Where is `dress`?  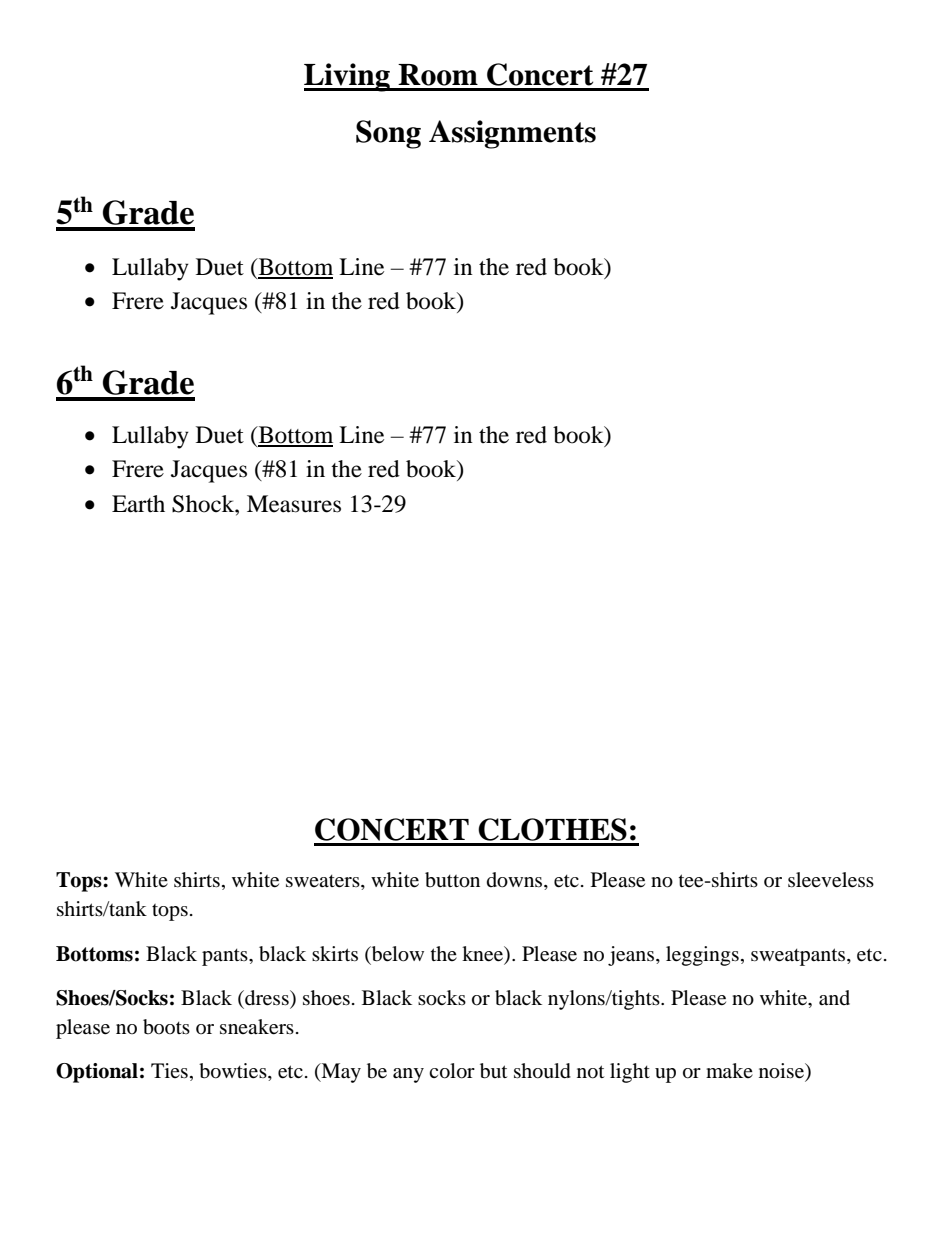
dress is located at coordinates (267, 999).
